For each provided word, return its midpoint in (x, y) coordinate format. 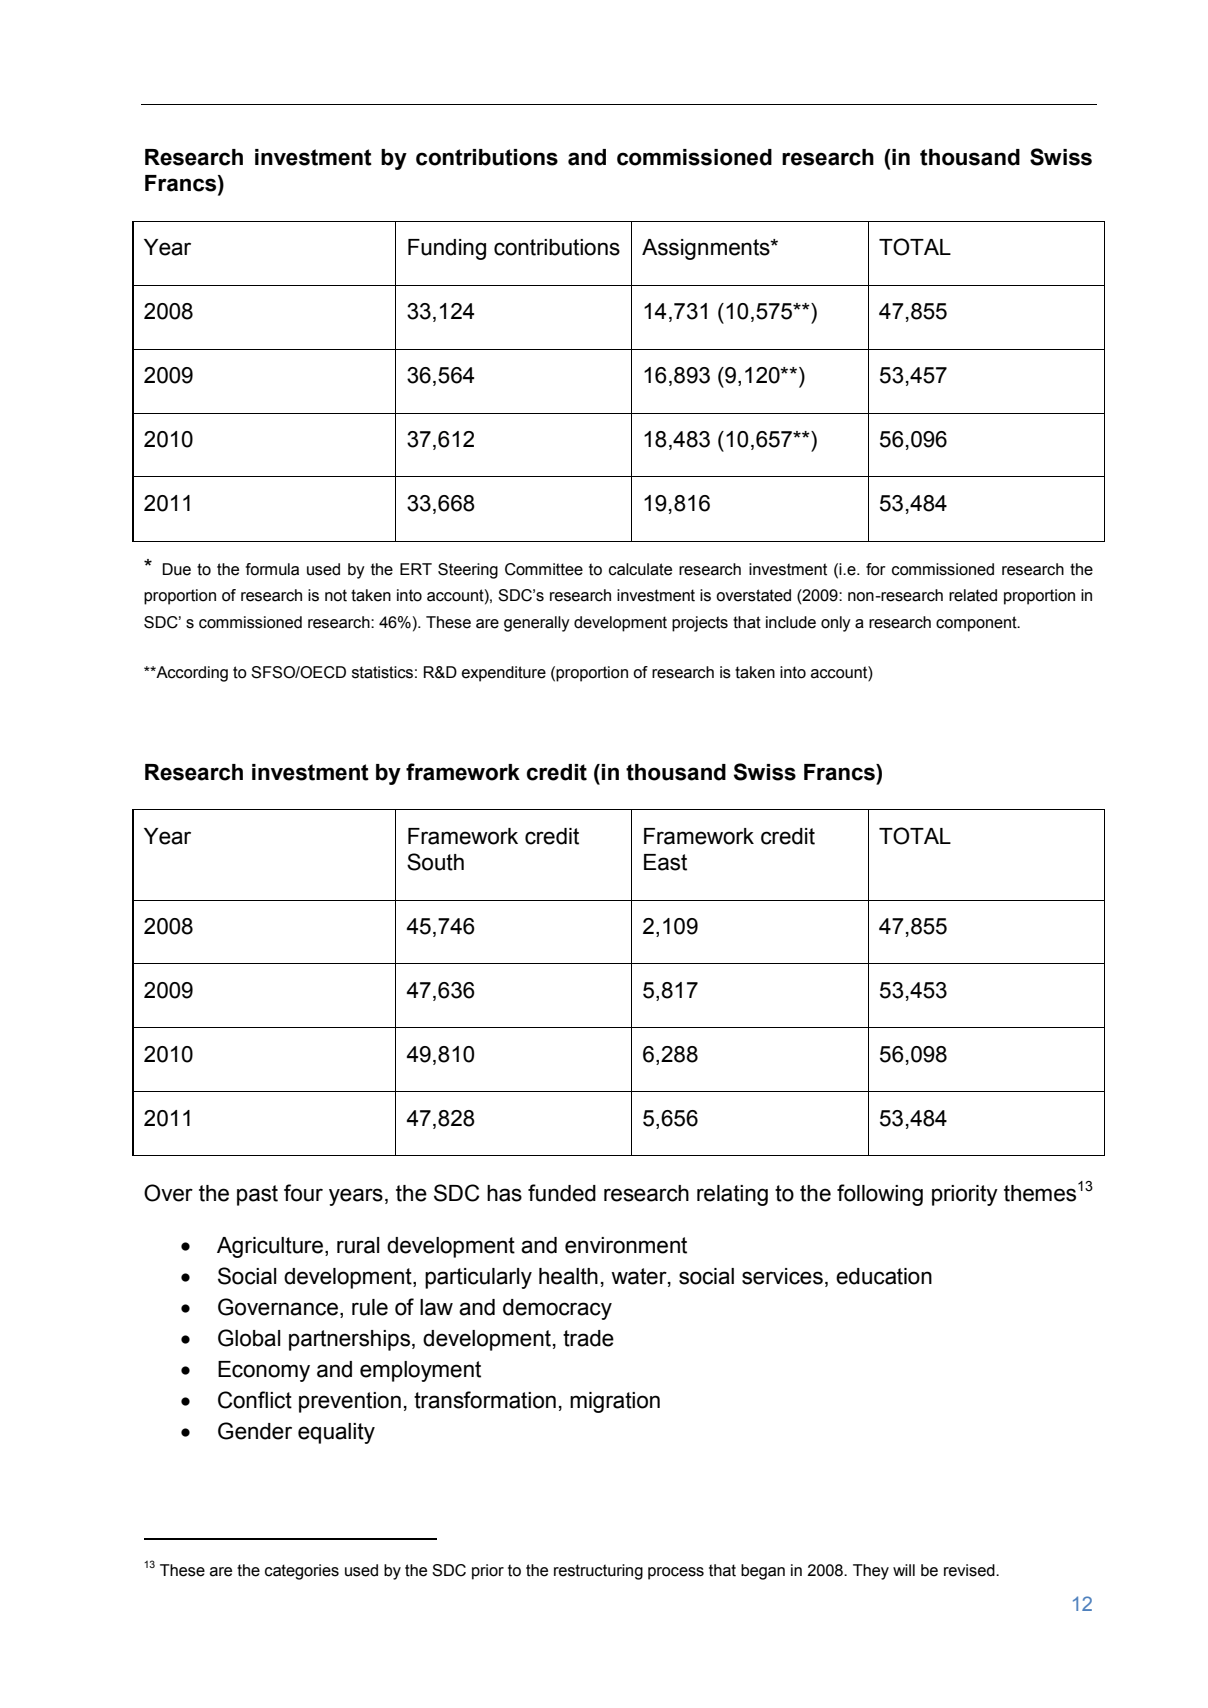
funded (562, 1193)
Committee (544, 569)
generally (537, 624)
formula (272, 569)
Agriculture (270, 1247)
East (665, 862)
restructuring (598, 1572)
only (836, 624)
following (880, 1195)
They (871, 1572)
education (884, 1276)
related (973, 595)
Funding (447, 249)
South (435, 862)
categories (302, 1572)
